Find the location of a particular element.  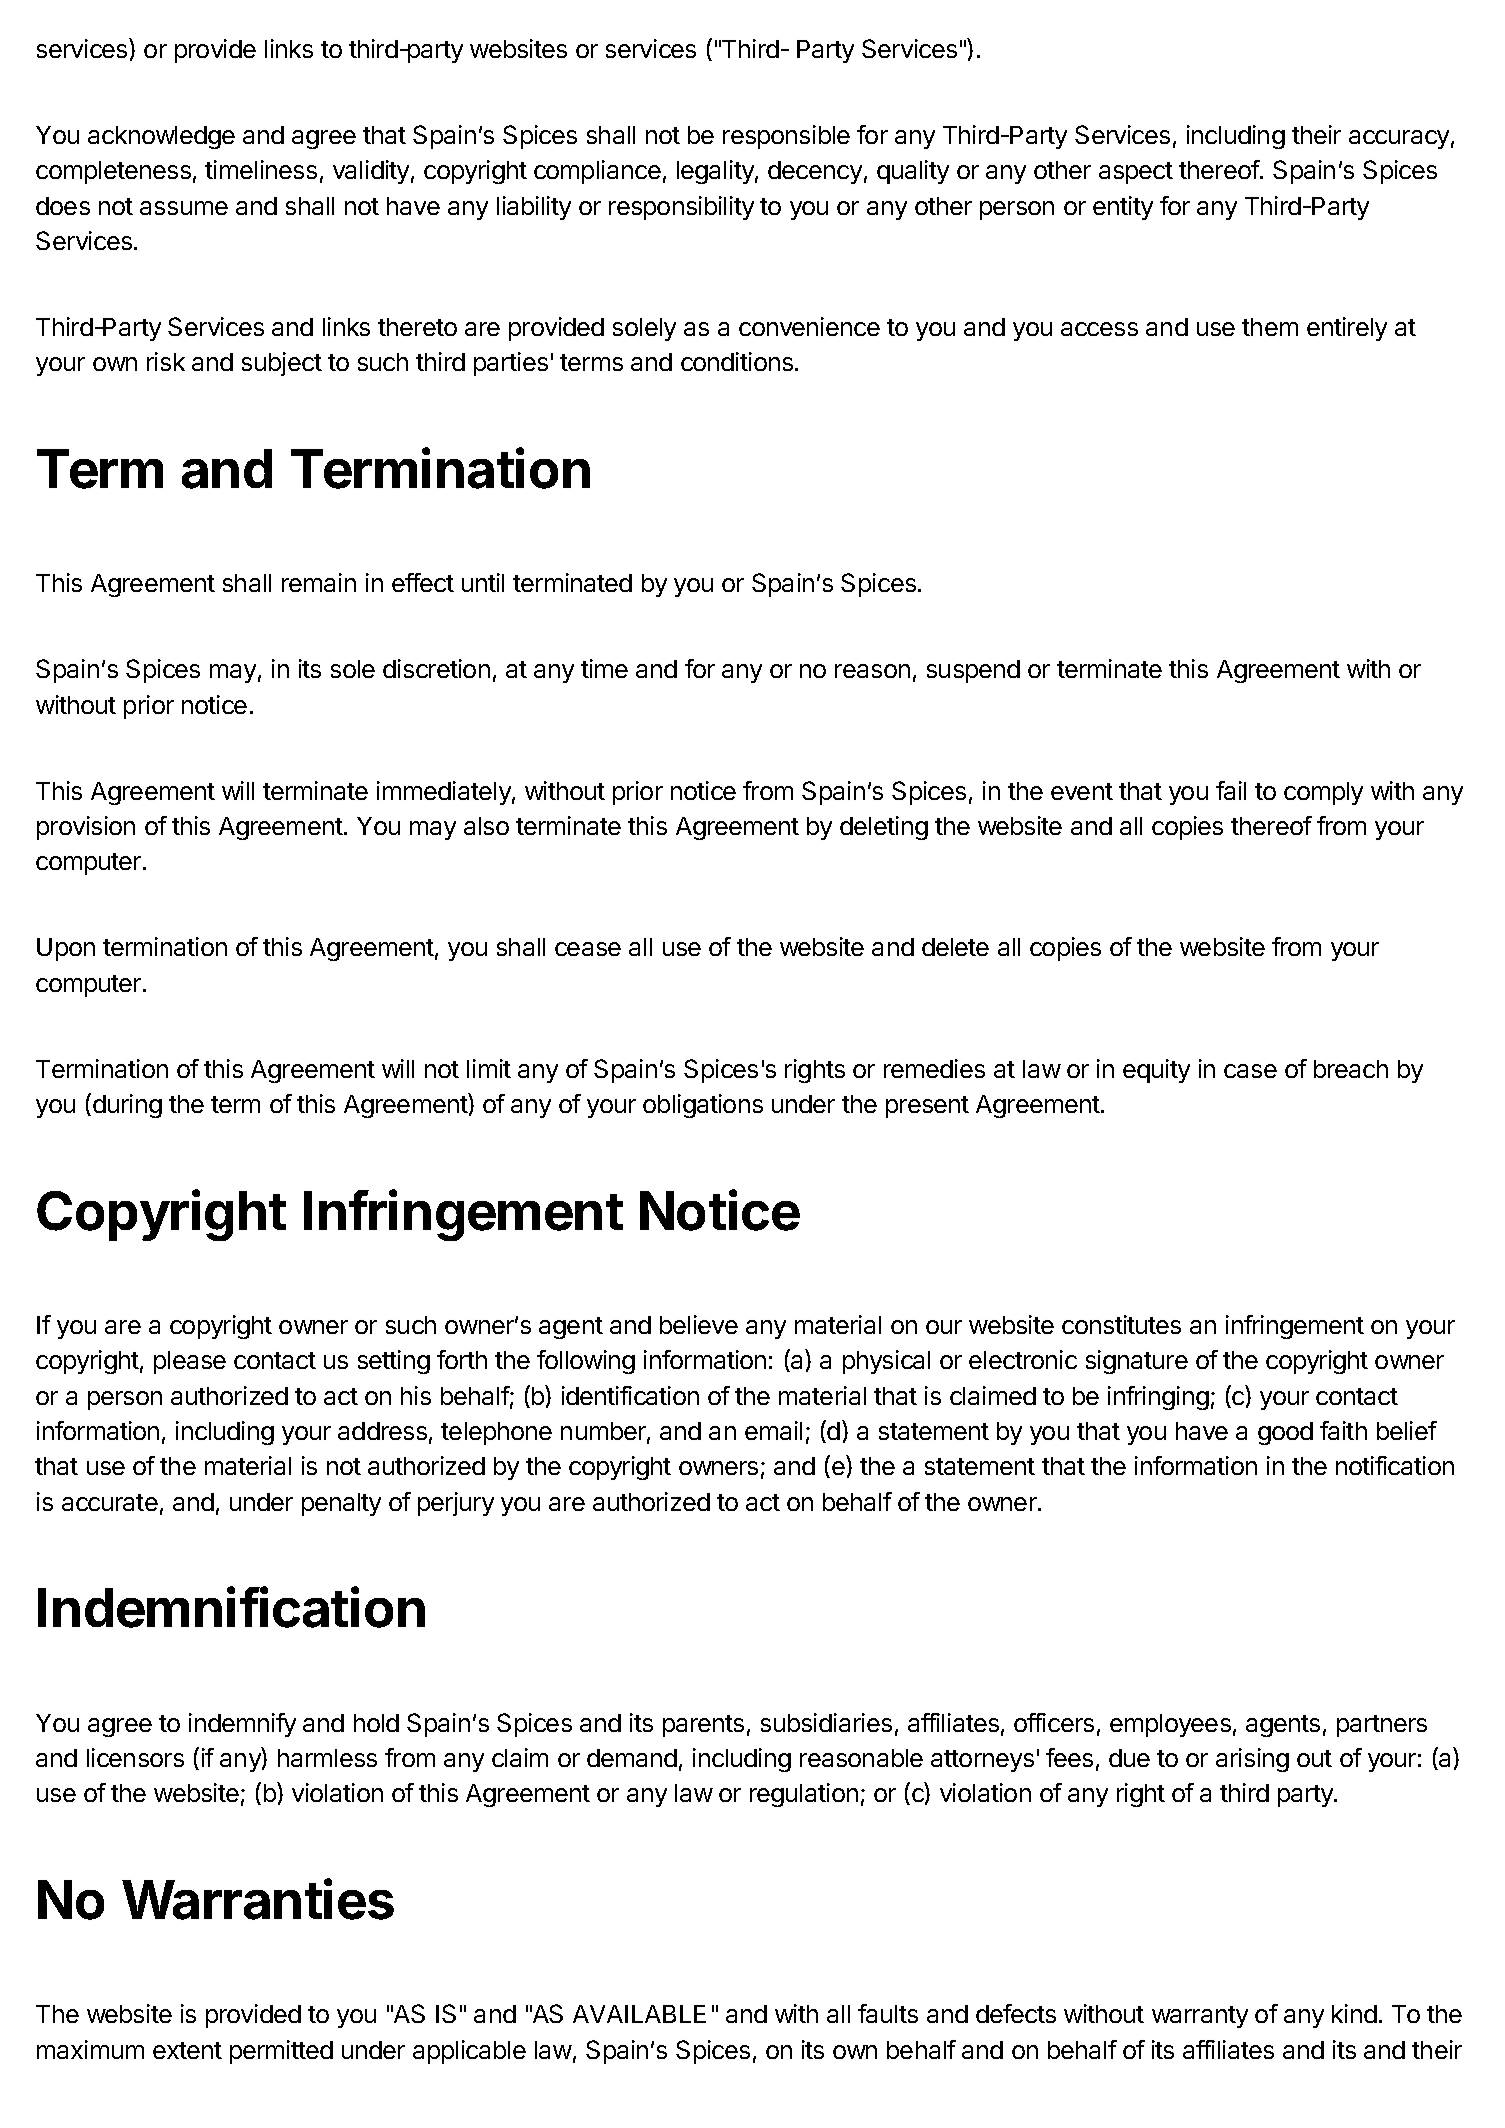

assume is located at coordinates (184, 208).
